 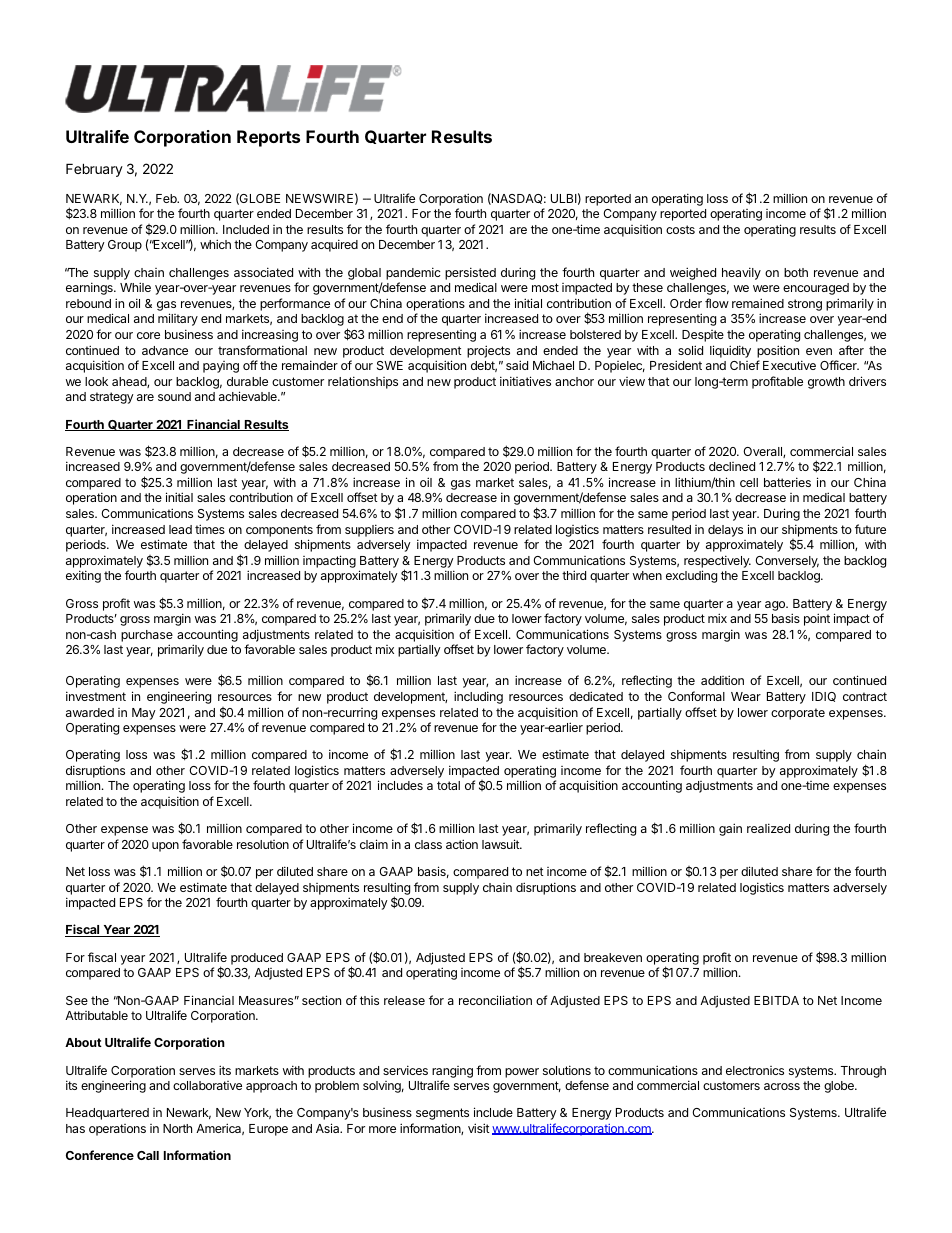 What do you see at coordinates (180, 529) in the page?
I see `lead` at bounding box center [180, 529].
